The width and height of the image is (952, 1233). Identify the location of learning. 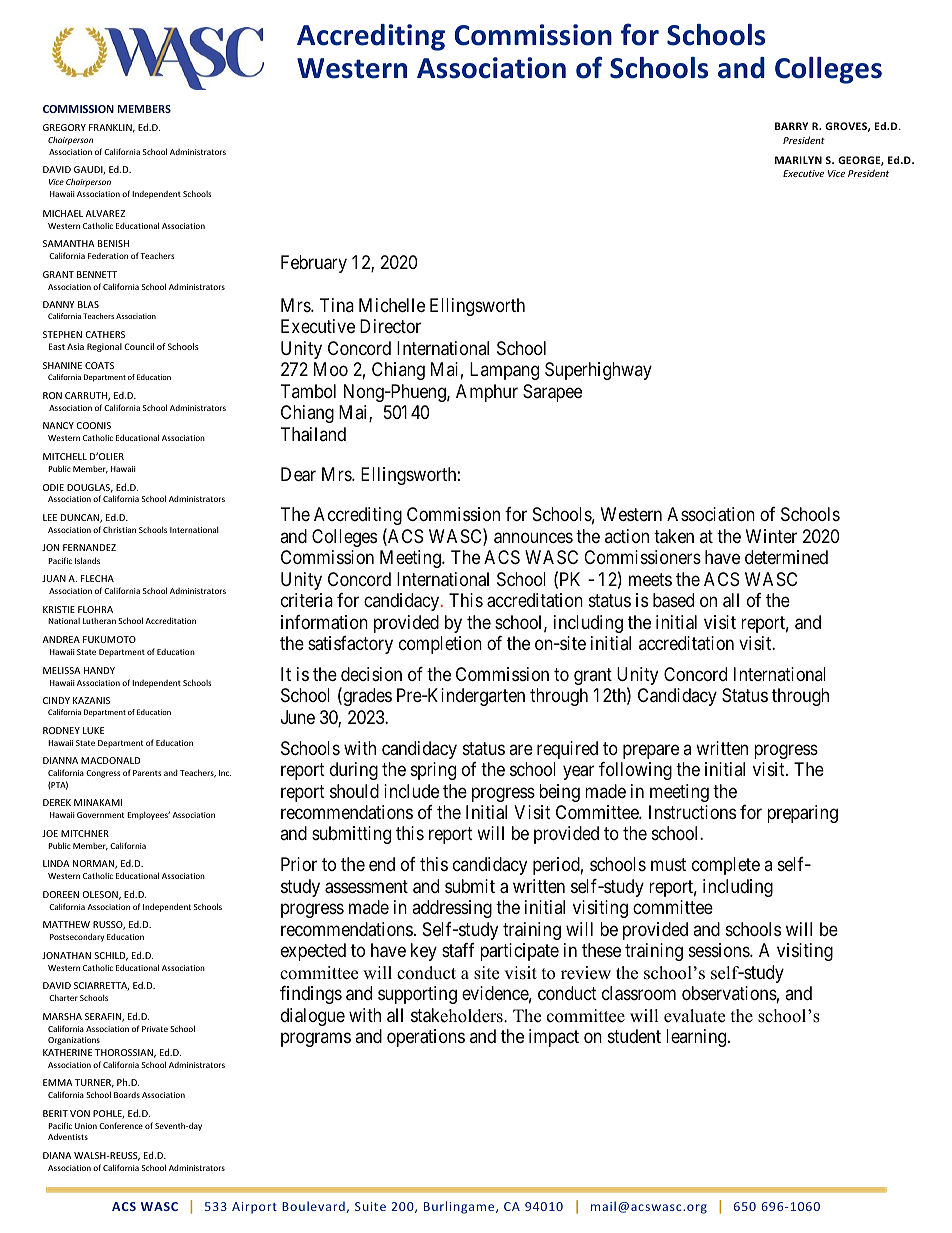
(697, 1038).
